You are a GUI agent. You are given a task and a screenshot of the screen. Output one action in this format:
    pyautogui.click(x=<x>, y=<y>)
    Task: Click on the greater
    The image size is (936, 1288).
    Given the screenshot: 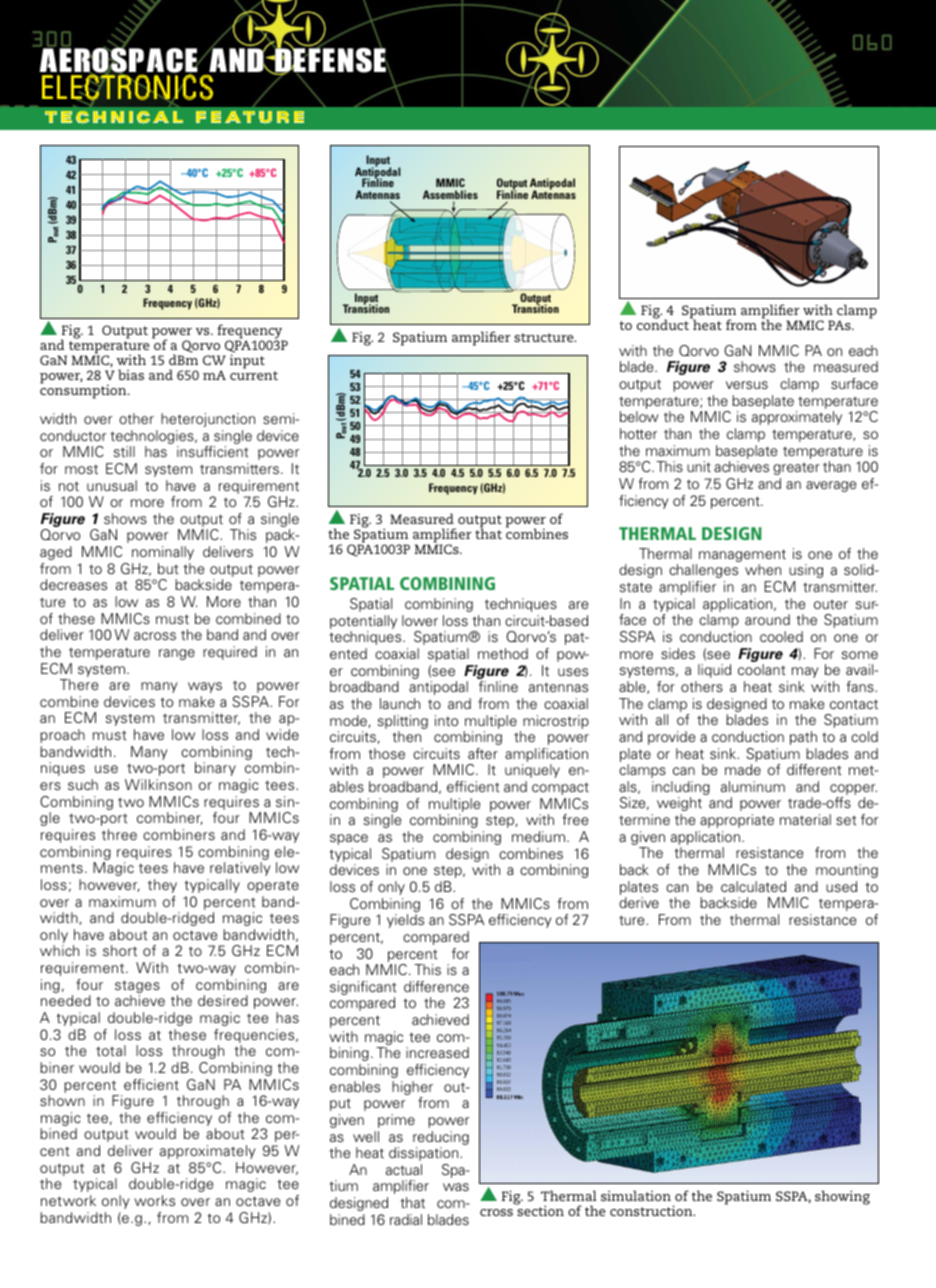 What is the action you would take?
    pyautogui.click(x=796, y=468)
